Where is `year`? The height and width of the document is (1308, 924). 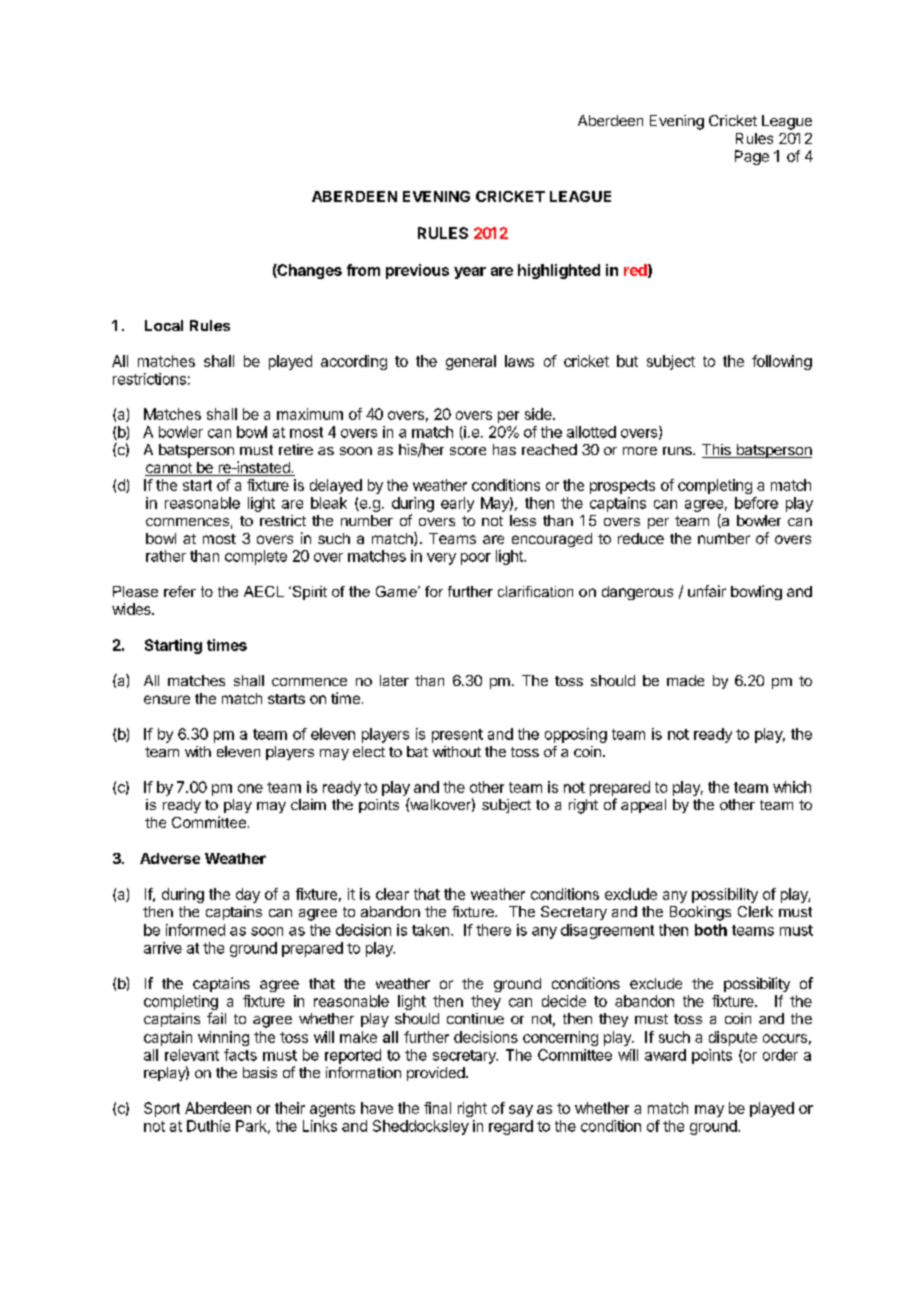 year is located at coordinates (470, 273).
